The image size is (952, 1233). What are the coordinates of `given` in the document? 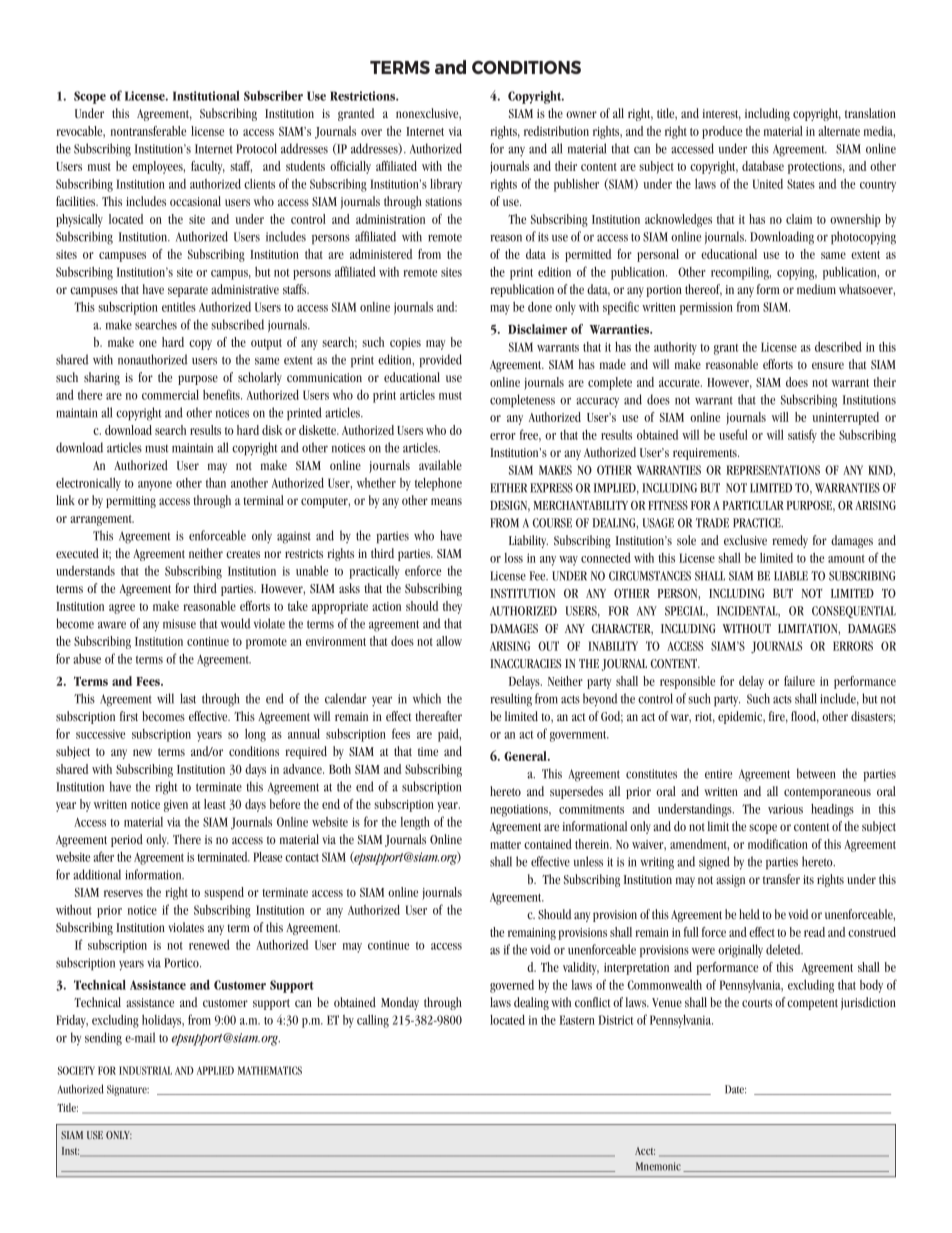 It's located at (176, 806).
